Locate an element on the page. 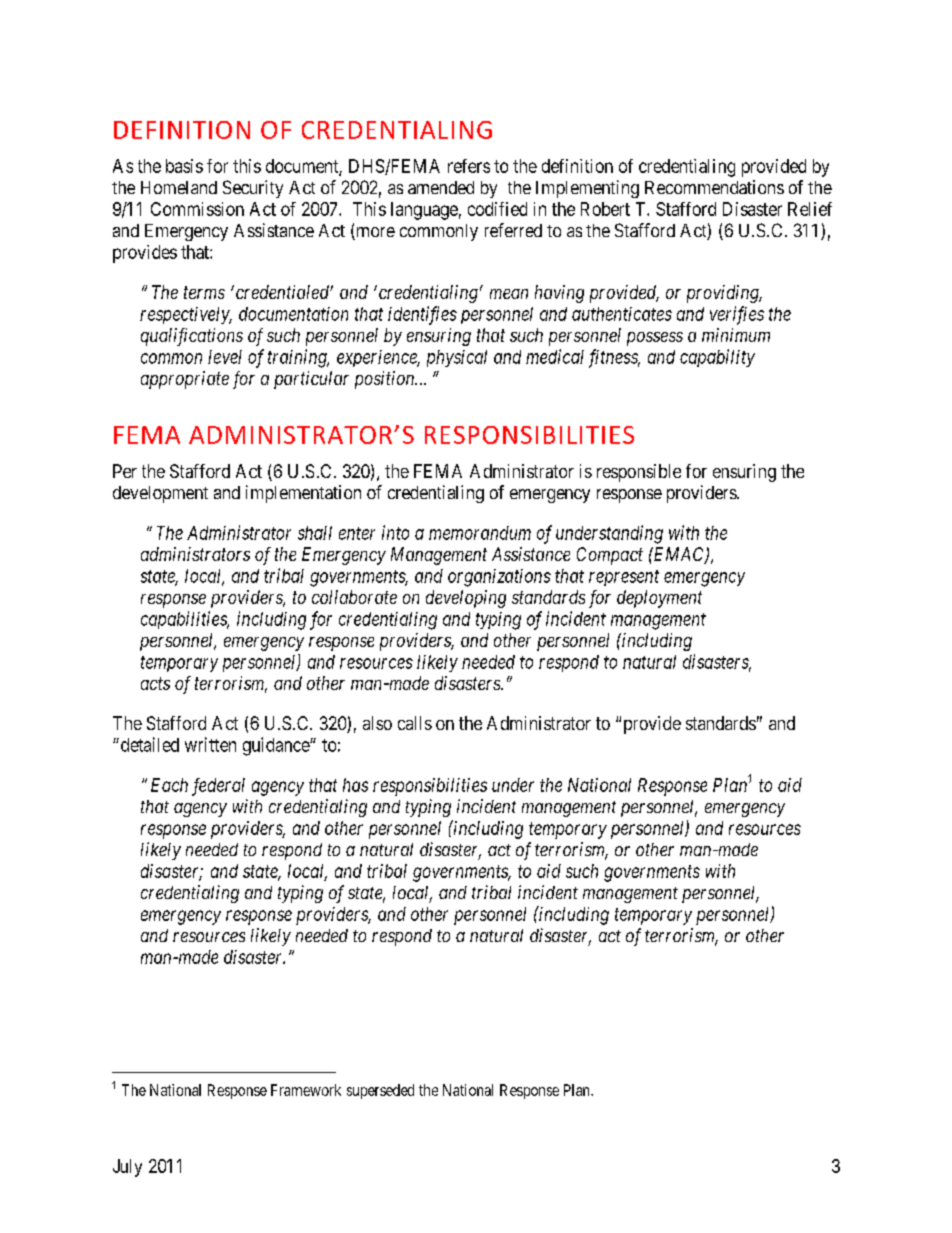  acts is located at coordinates (155, 683).
